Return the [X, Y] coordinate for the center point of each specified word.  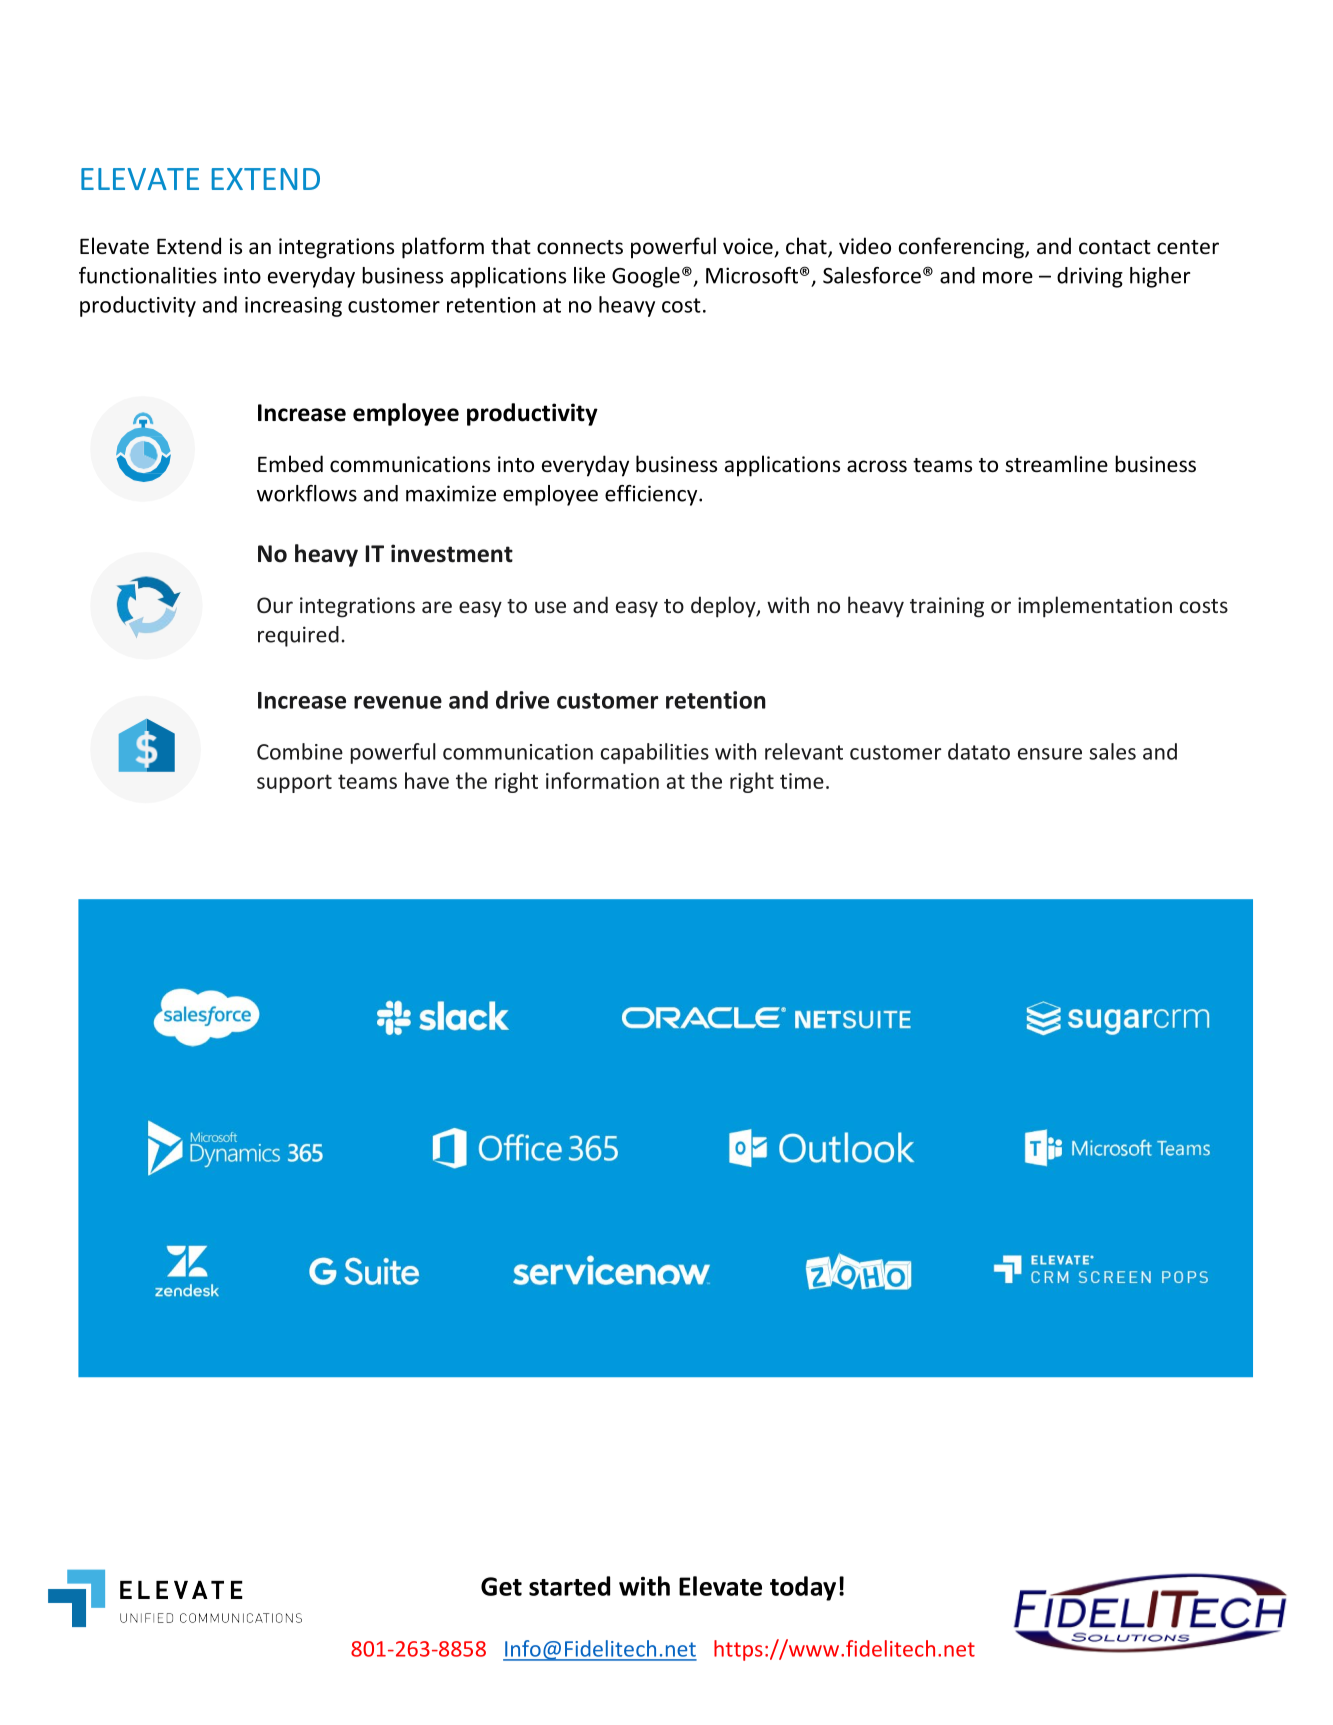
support [294, 783]
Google [646, 277]
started [569, 1586]
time [802, 781]
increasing [293, 307]
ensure [1050, 754]
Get [501, 1586]
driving [1090, 277]
